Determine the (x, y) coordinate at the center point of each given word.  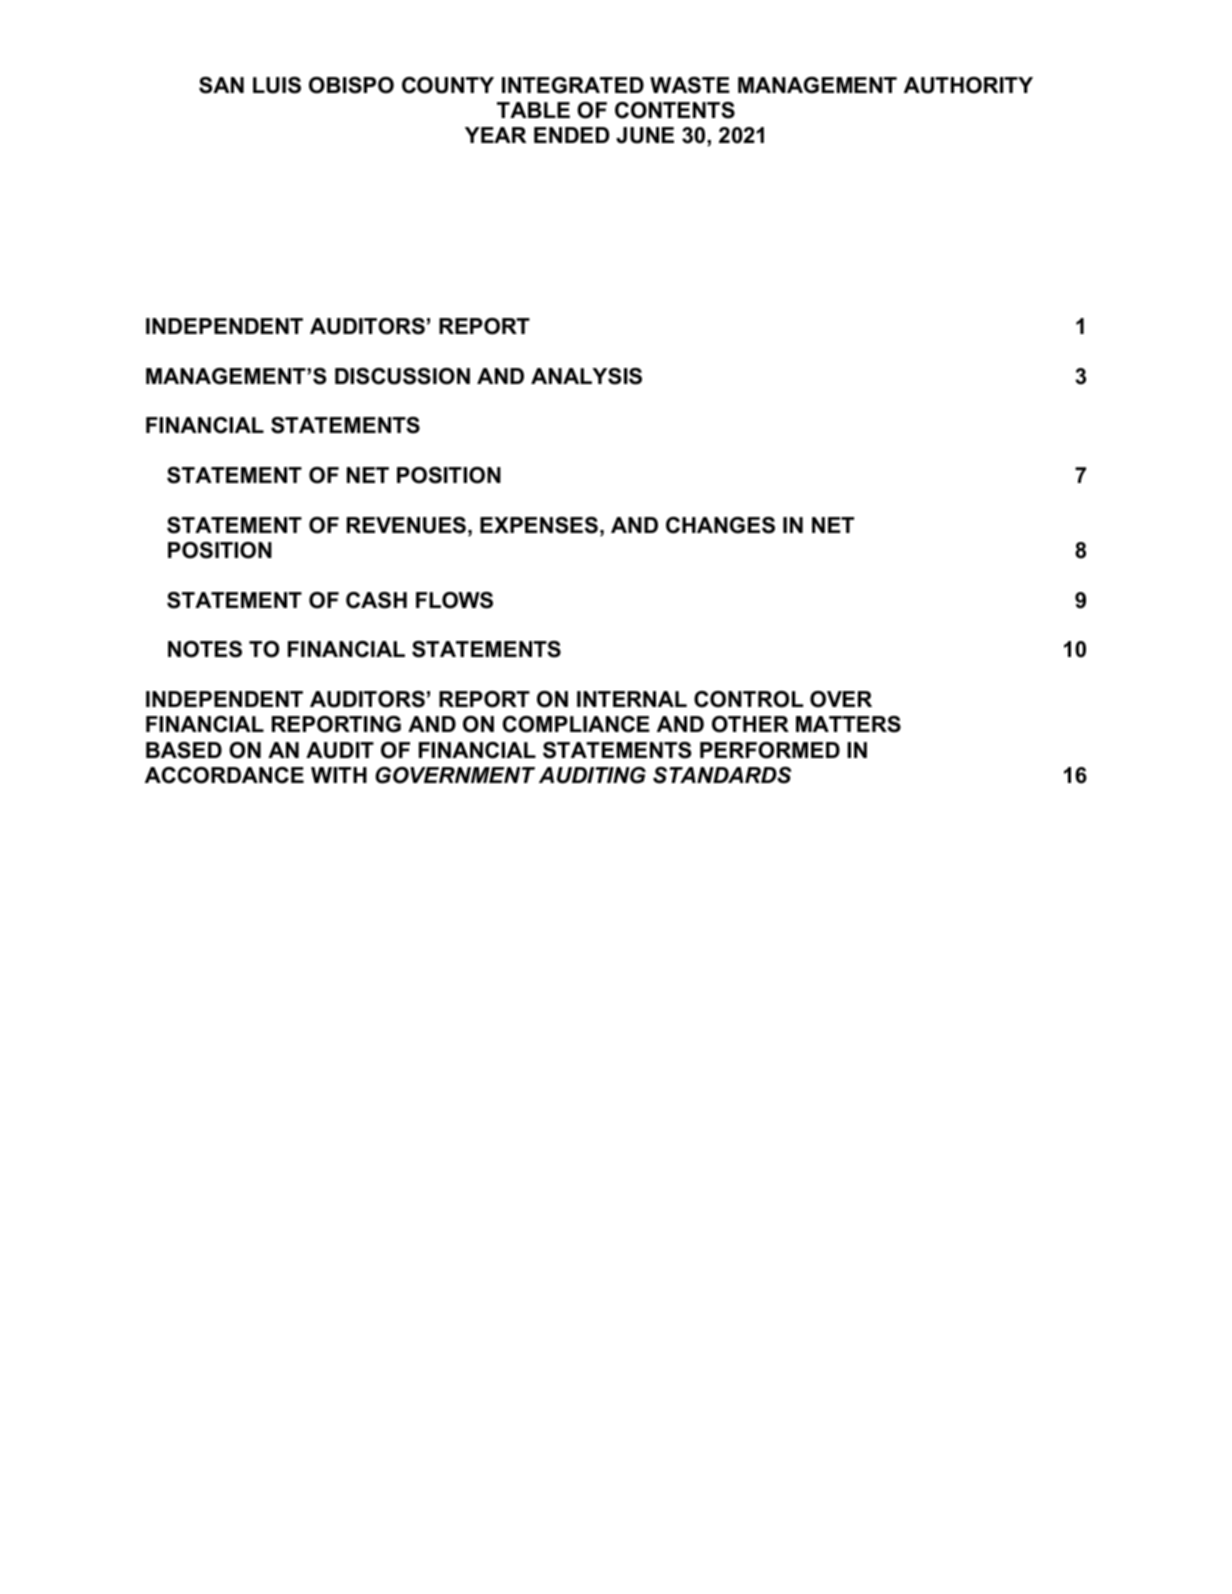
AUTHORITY (968, 85)
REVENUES (406, 525)
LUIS (277, 85)
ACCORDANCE (224, 775)
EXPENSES (539, 525)
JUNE (645, 135)
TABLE (533, 110)
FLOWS (454, 600)
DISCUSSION (402, 376)
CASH (376, 600)
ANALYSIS (586, 376)
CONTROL (748, 699)
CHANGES (720, 525)
